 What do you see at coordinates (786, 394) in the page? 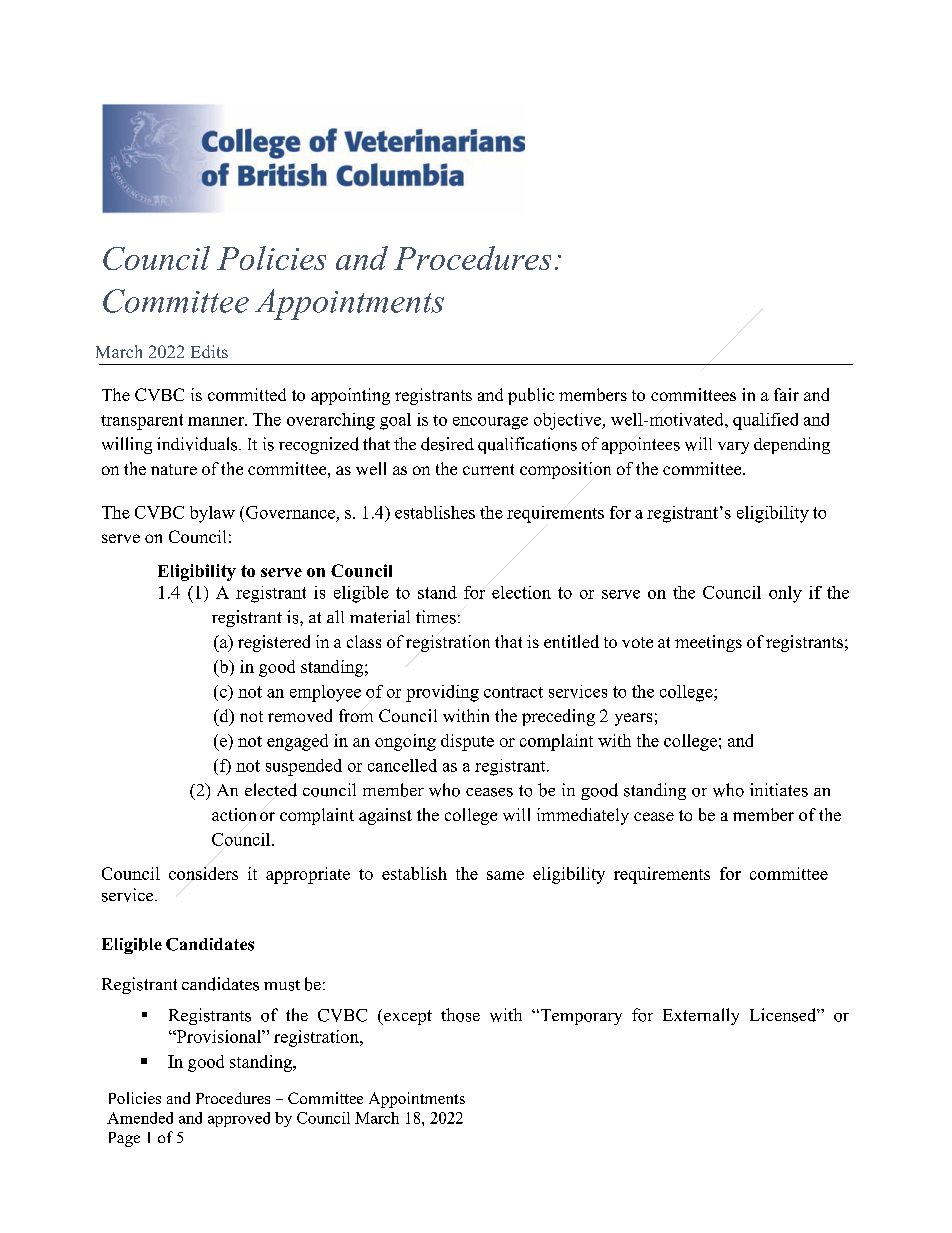
I see `fair` at bounding box center [786, 394].
